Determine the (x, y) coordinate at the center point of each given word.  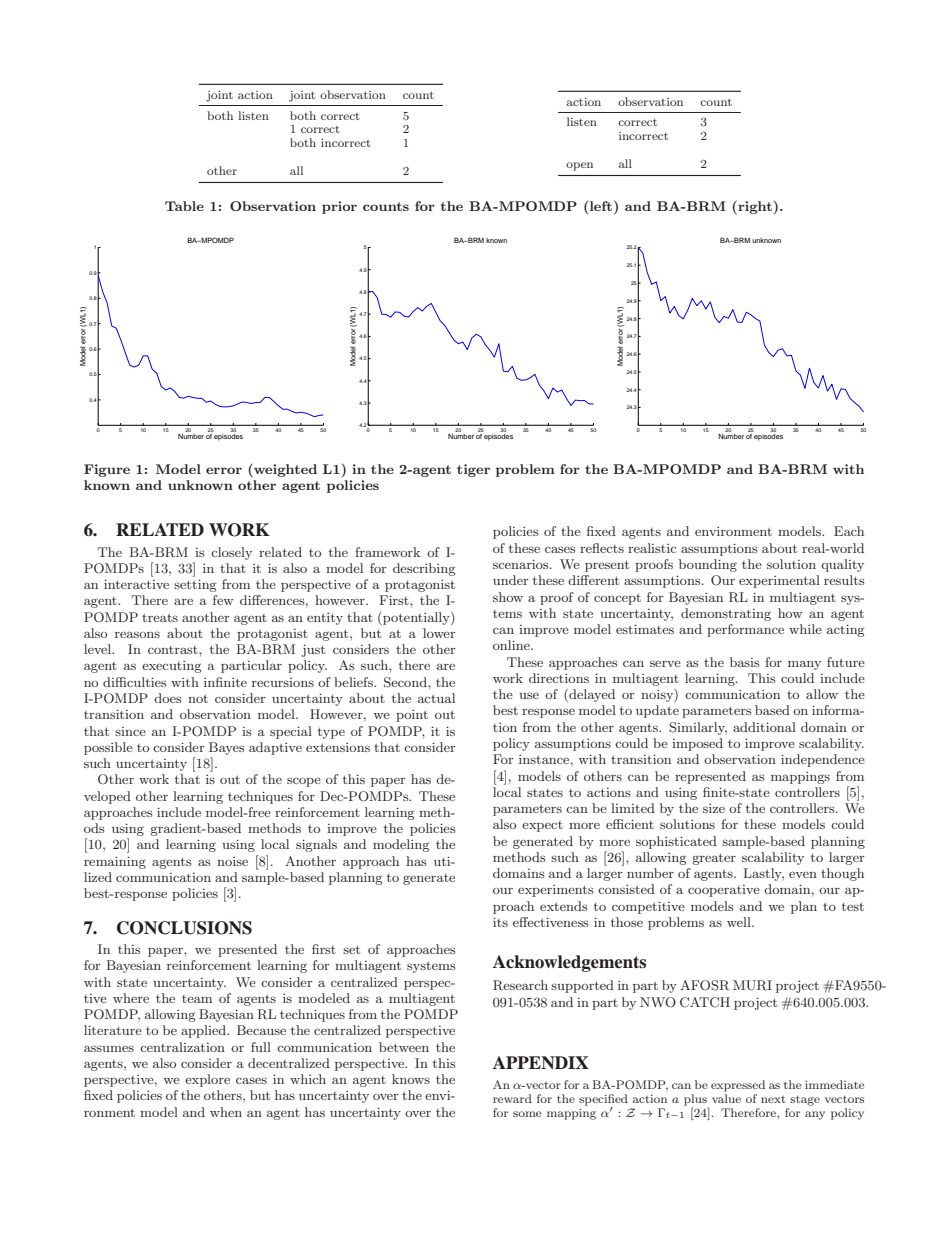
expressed (738, 1086)
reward (512, 1098)
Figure (107, 470)
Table (184, 206)
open (579, 166)
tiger (473, 470)
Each (849, 531)
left (602, 205)
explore (207, 1080)
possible (108, 748)
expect (542, 826)
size (714, 808)
